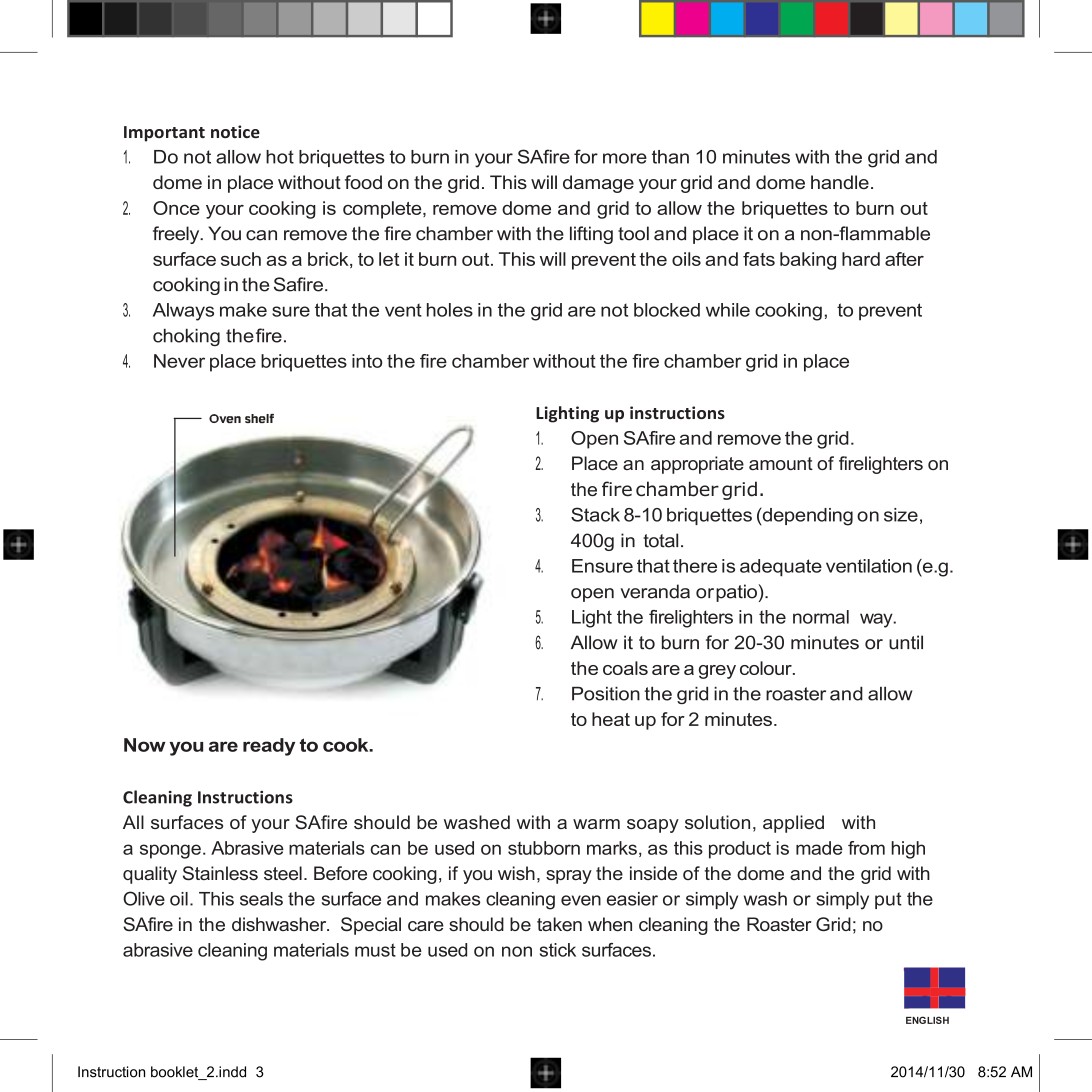 The width and height of the screenshot is (1092, 1092). I want to click on damage, so click(598, 184).
